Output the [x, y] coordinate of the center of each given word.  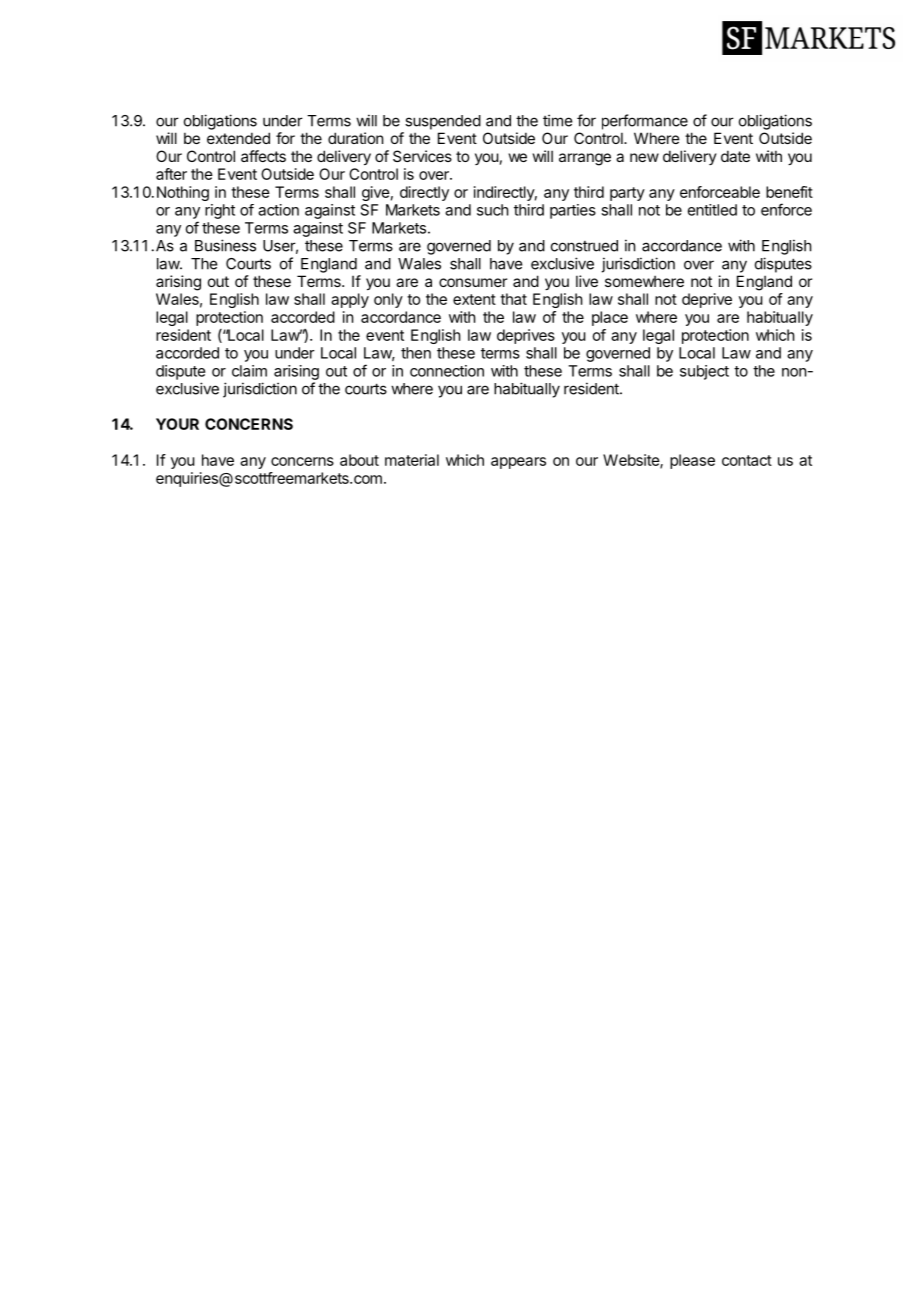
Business [225, 245]
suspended [443, 122]
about [359, 460]
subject [704, 372]
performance [645, 122]
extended [238, 138]
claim [249, 371]
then [416, 353]
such [493, 210]
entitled [712, 210]
